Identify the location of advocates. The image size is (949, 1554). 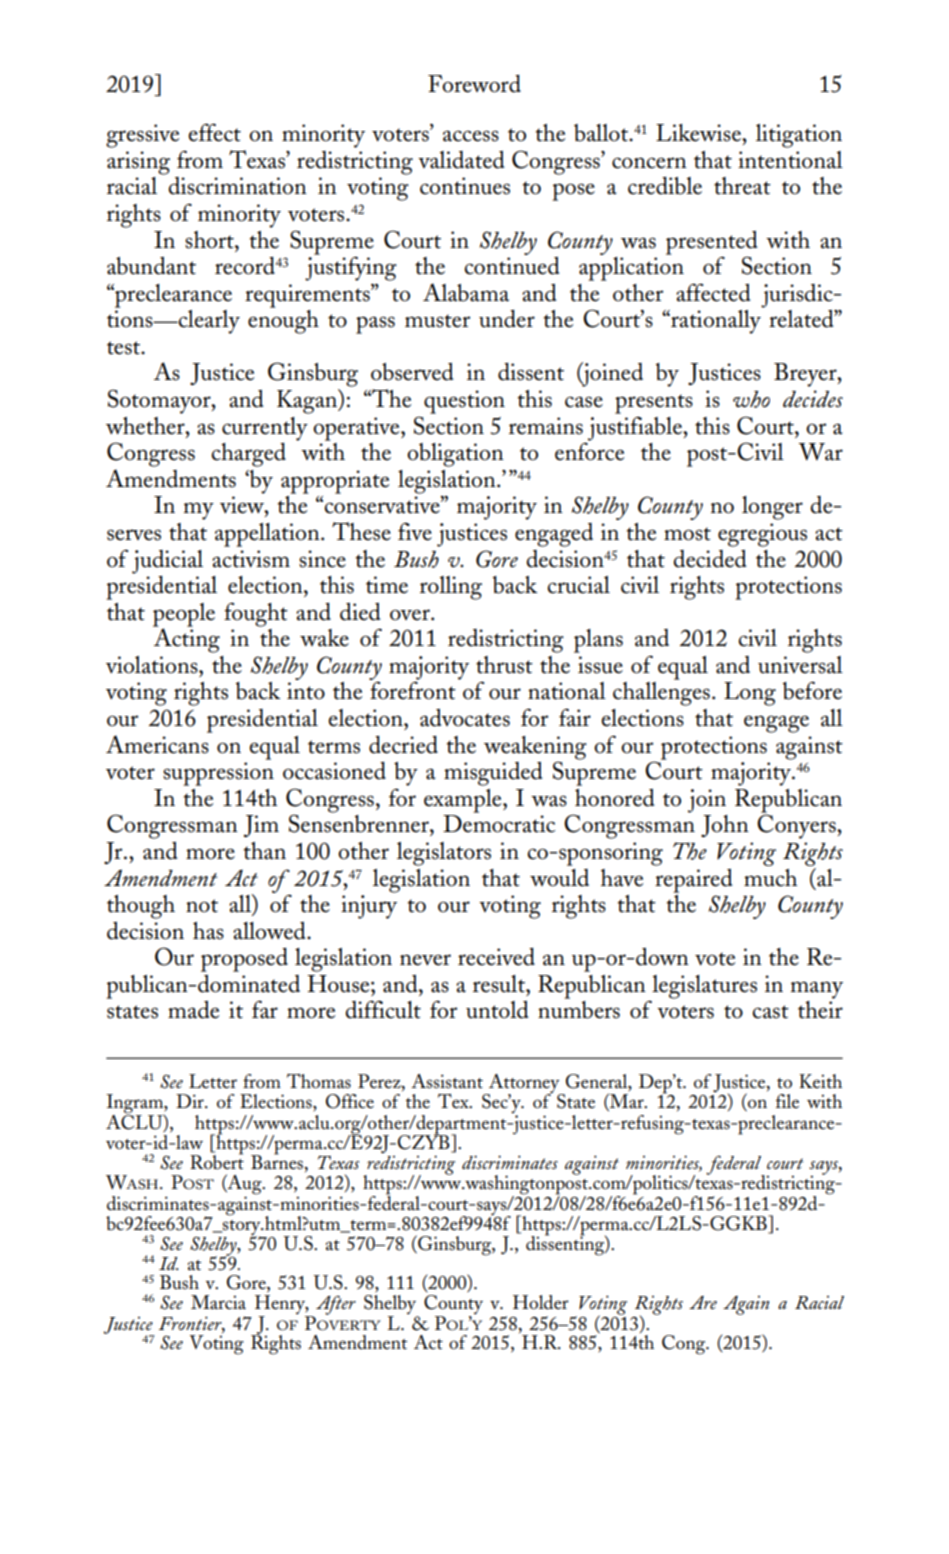
(465, 718).
